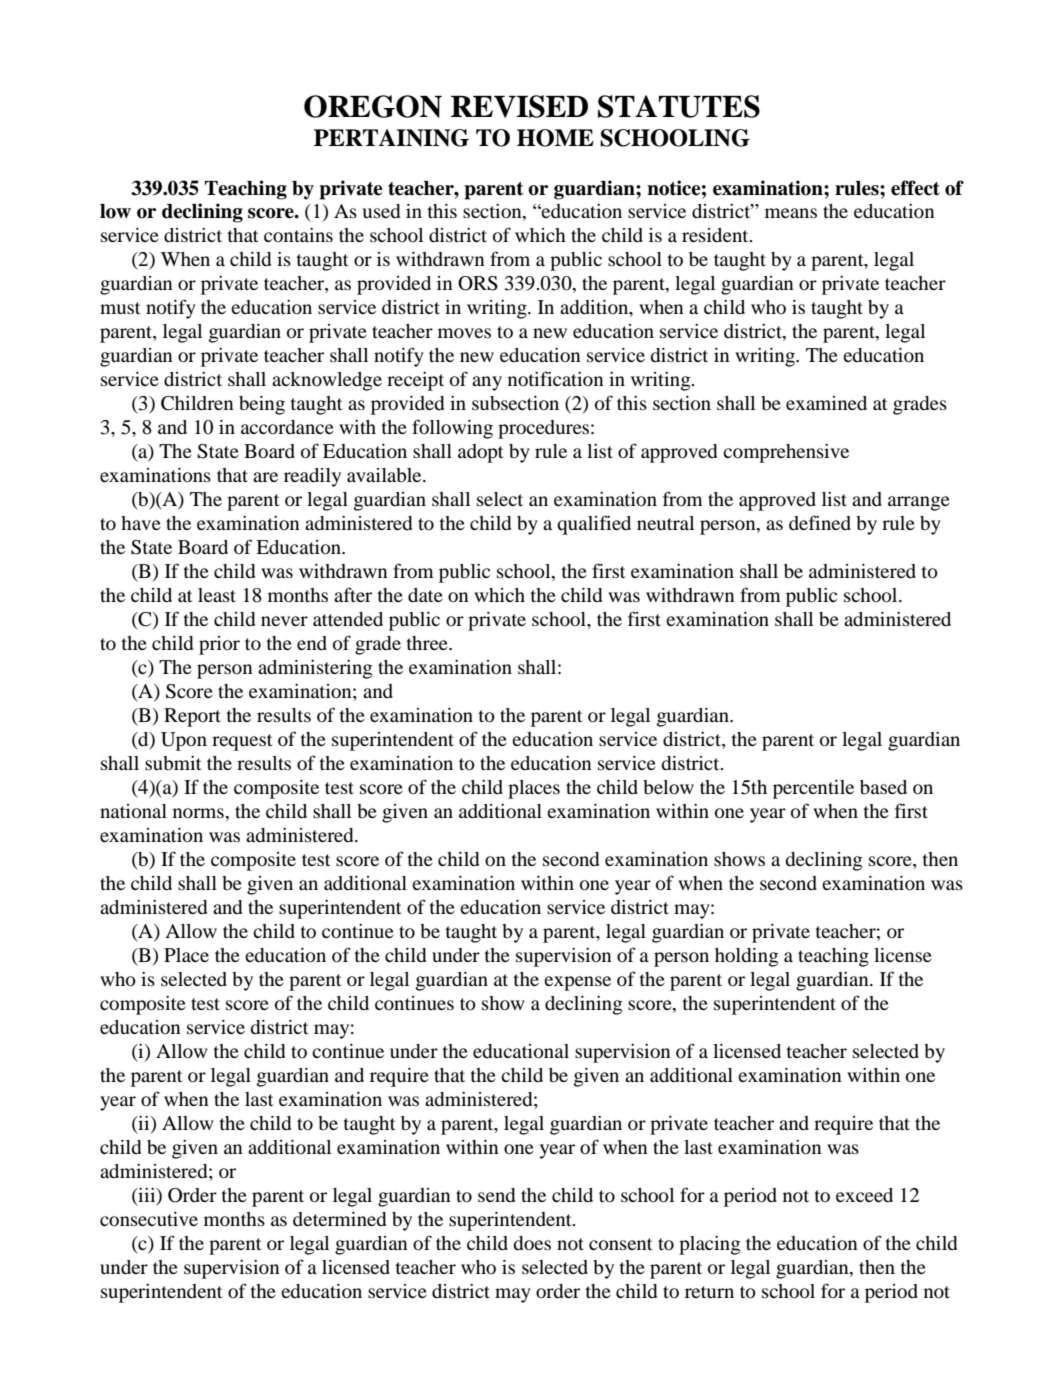  What do you see at coordinates (791, 213) in the page?
I see `means` at bounding box center [791, 213].
